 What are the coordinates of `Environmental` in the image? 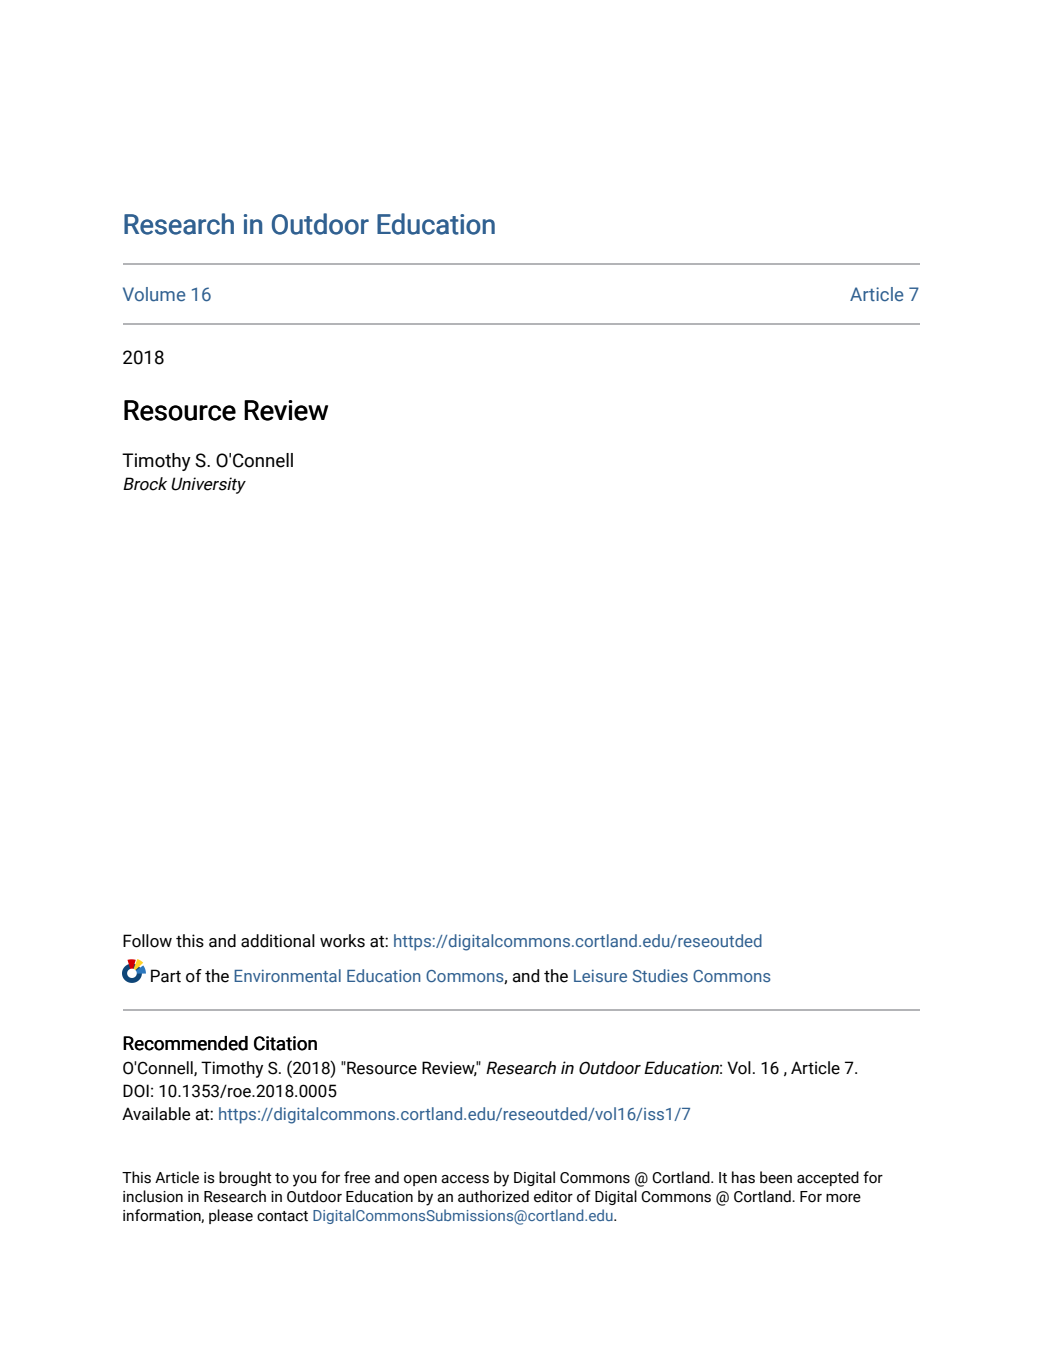 It's located at (287, 975).
